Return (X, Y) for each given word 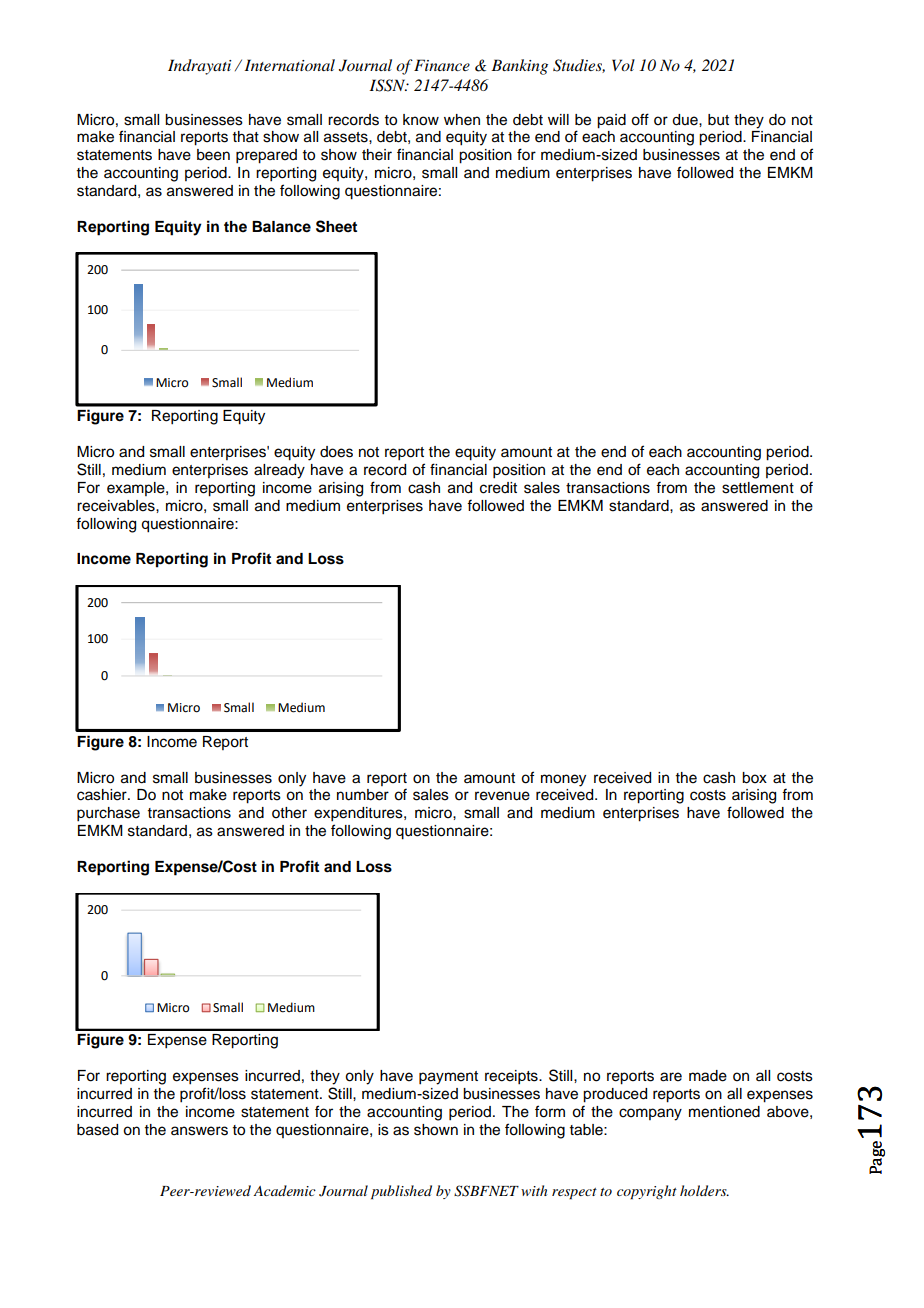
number (363, 795)
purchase (108, 814)
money (563, 780)
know (421, 120)
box (754, 778)
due (686, 120)
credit (498, 488)
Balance (281, 227)
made (708, 1076)
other (289, 813)
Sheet (336, 226)
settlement (758, 488)
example (137, 489)
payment (448, 1078)
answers (199, 1131)
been (213, 155)
